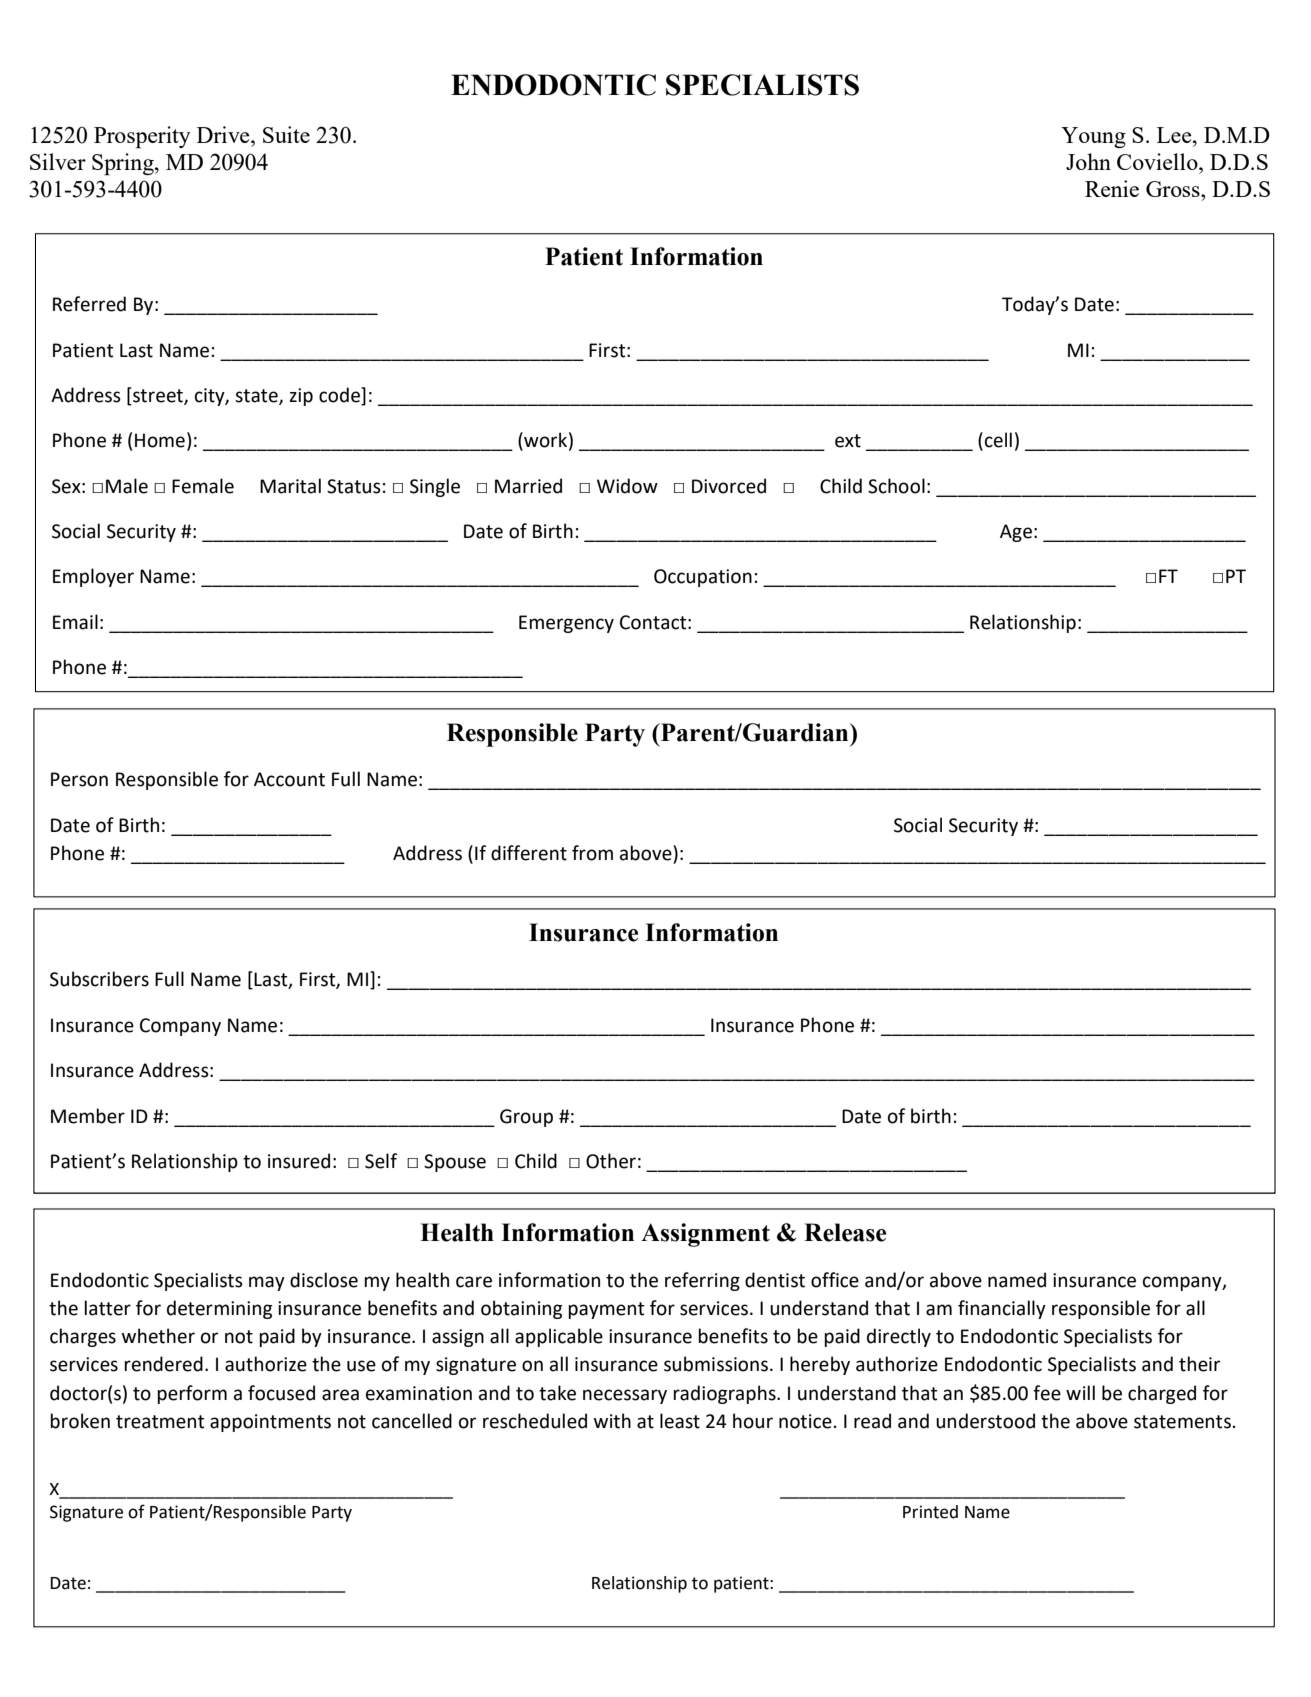 The height and width of the screenshot is (1697, 1311). Describe the element at coordinates (612, 1421) in the screenshot. I see `with` at that location.
